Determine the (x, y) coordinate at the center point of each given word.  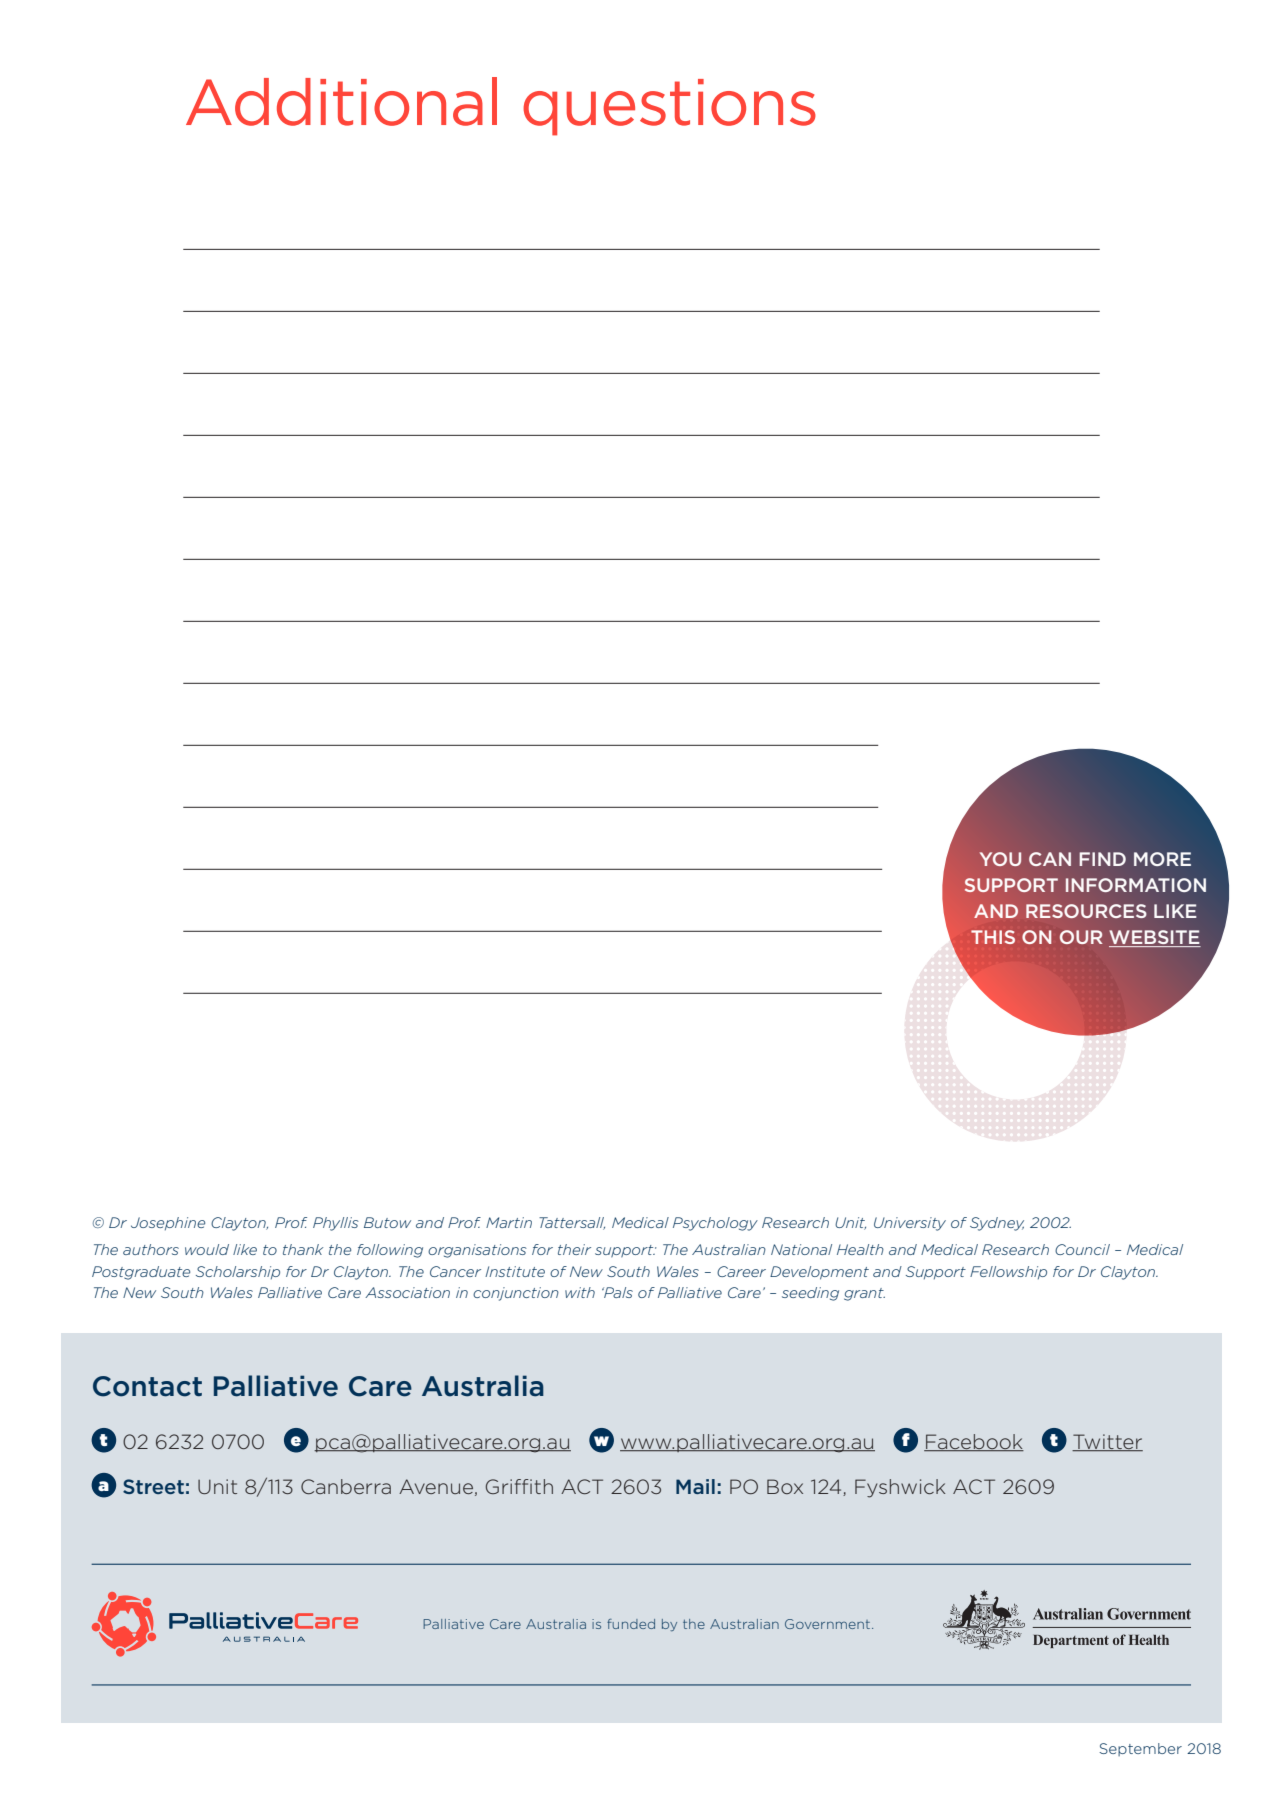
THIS (993, 937)
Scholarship (238, 1272)
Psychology (715, 1224)
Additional (341, 101)
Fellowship (1008, 1272)
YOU (1000, 859)
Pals (617, 1292)
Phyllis (336, 1224)
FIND (1102, 859)
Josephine (168, 1223)
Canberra (346, 1486)
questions (669, 107)
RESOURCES (1086, 911)
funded (631, 1624)
